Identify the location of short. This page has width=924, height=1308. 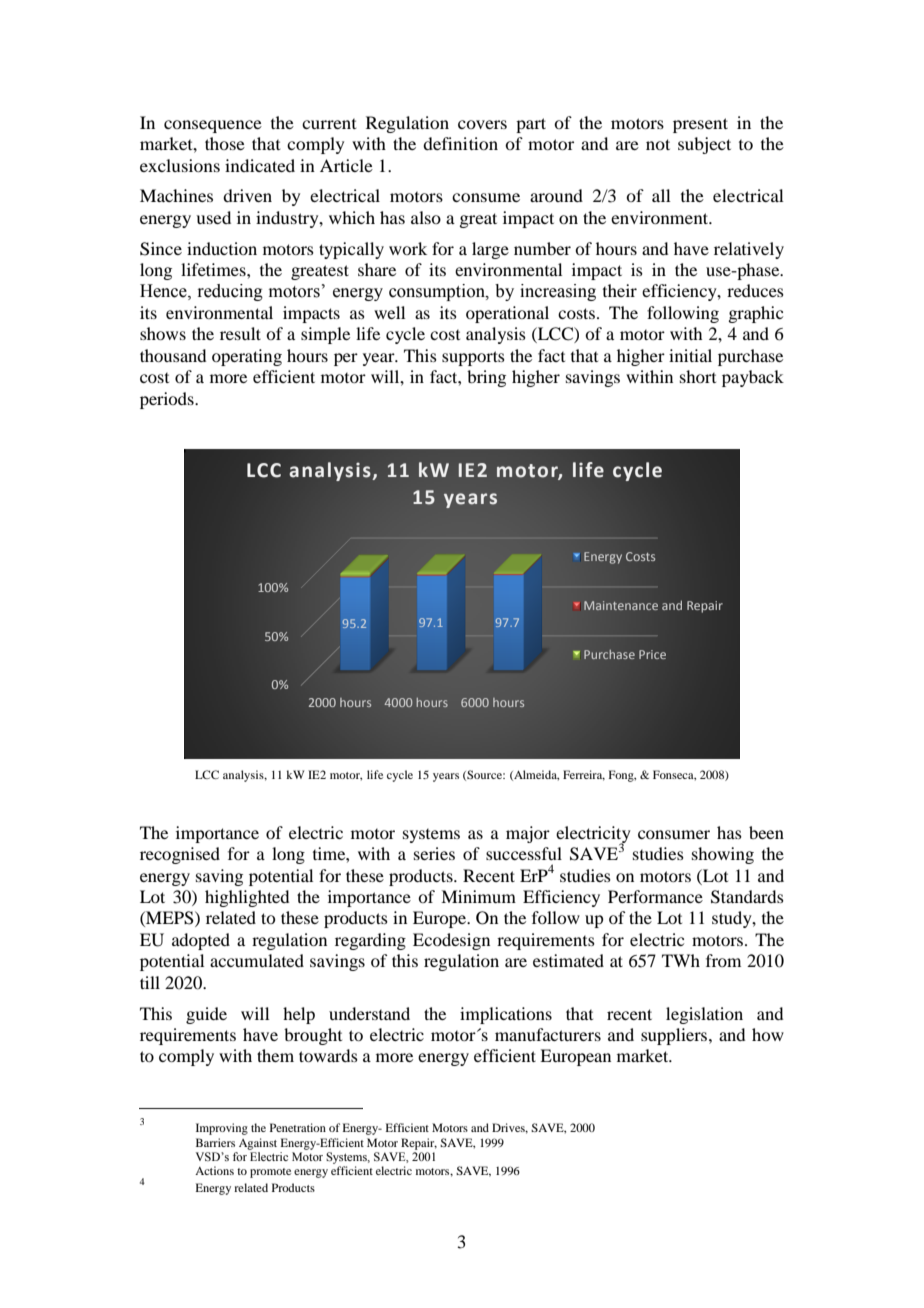
(698, 376).
